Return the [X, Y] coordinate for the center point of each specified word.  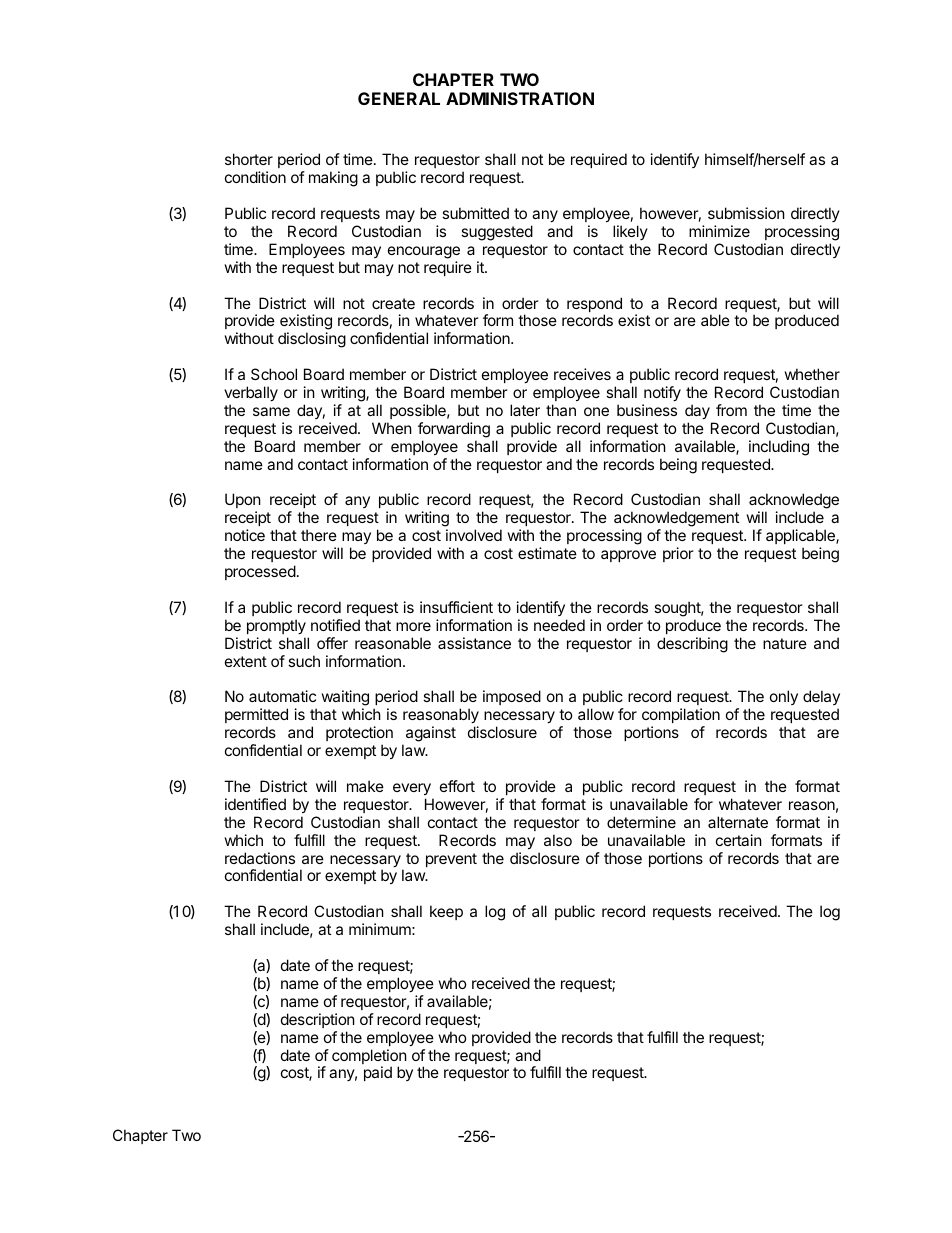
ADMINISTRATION [520, 98]
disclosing [312, 340]
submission [746, 213]
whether [812, 374]
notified [335, 625]
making [333, 179]
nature [785, 643]
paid [378, 1073]
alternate [738, 822]
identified [255, 804]
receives [582, 374]
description [318, 1020]
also [558, 840]
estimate [547, 553]
